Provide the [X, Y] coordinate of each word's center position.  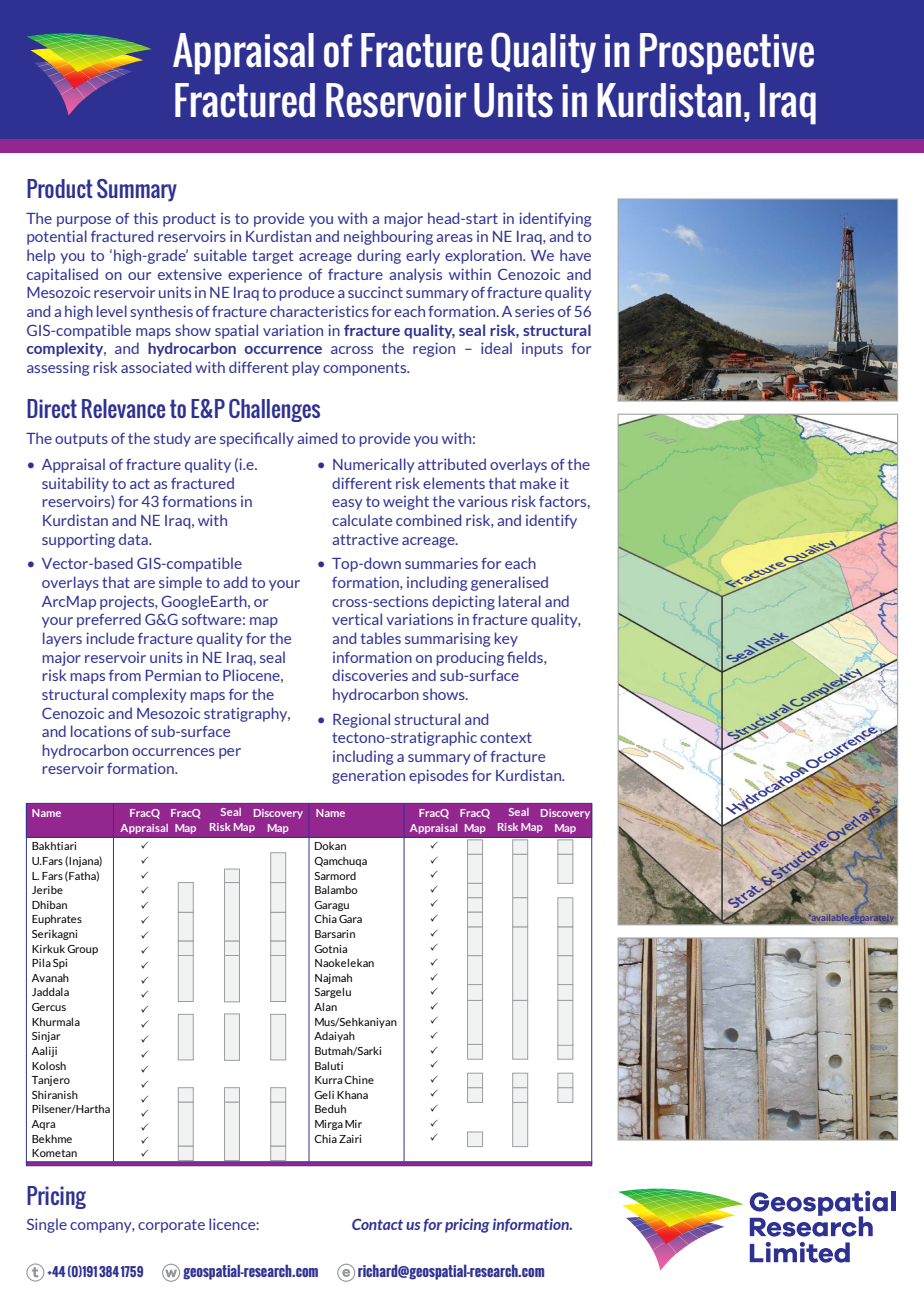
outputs [81, 440]
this [146, 218]
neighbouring [388, 237]
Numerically [374, 465]
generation [368, 776]
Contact [377, 1224]
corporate [171, 1226]
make [538, 483]
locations [101, 731]
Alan [325, 1007]
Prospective [727, 54]
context [506, 737]
